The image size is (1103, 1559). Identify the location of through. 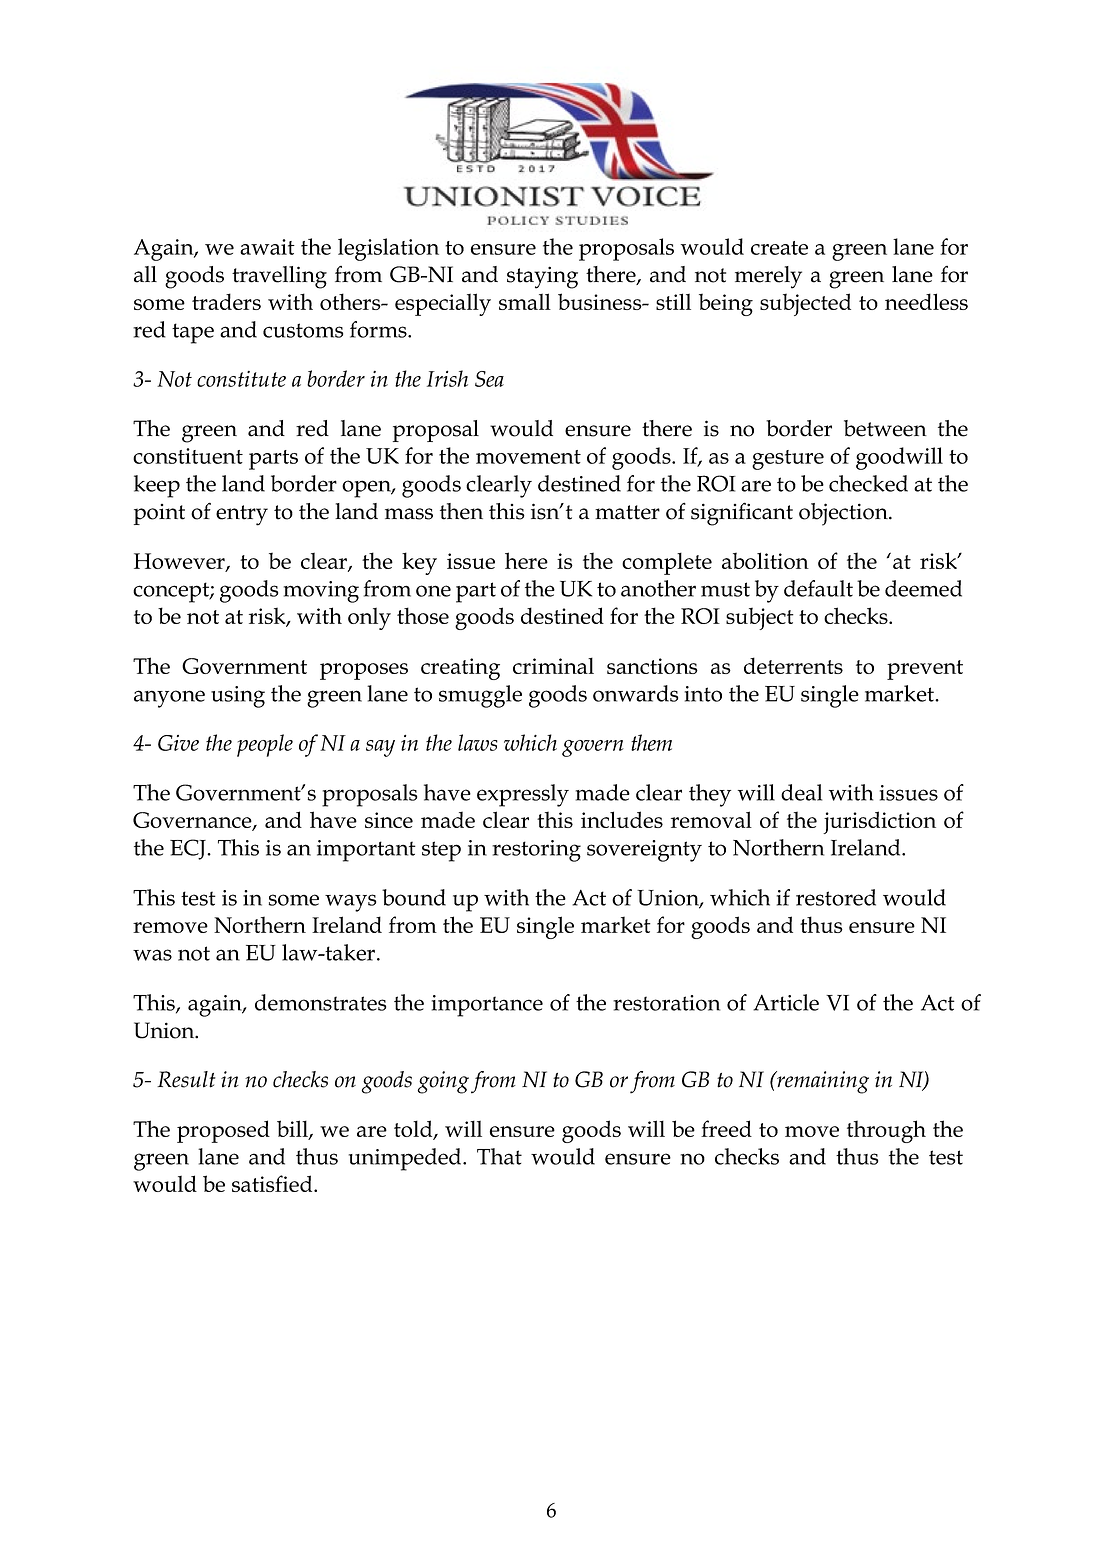
(886, 1131).
